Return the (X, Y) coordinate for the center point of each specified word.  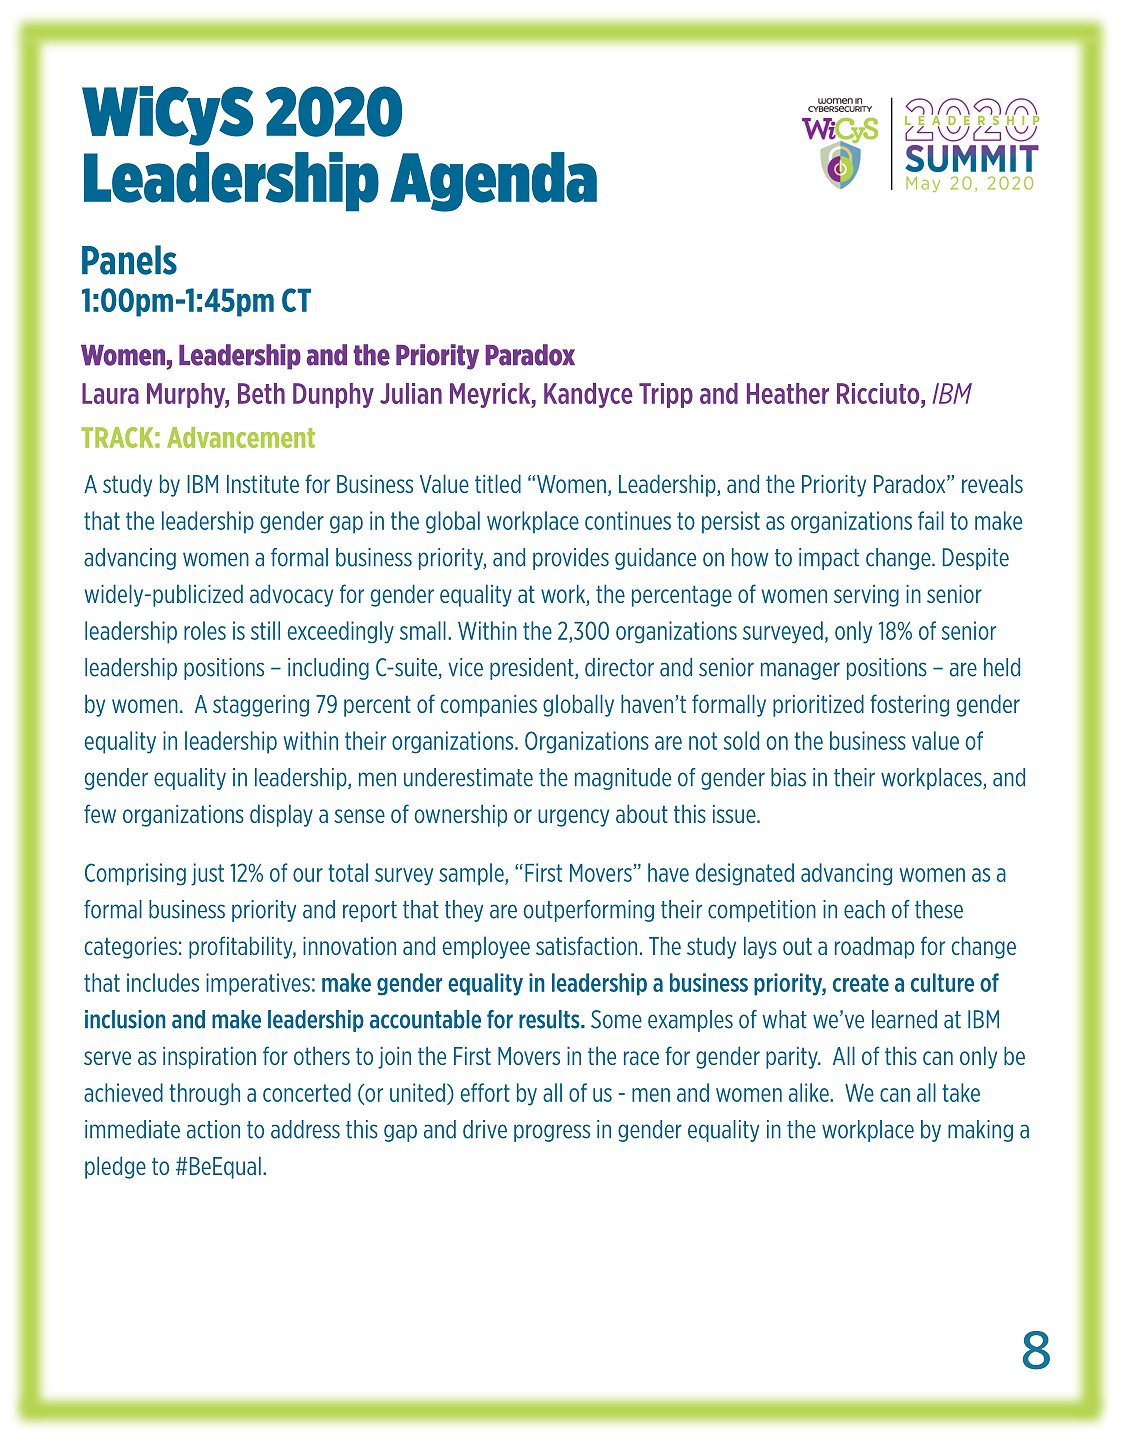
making (980, 1131)
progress (552, 1133)
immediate (132, 1129)
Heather (788, 393)
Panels (129, 260)
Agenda (493, 182)
